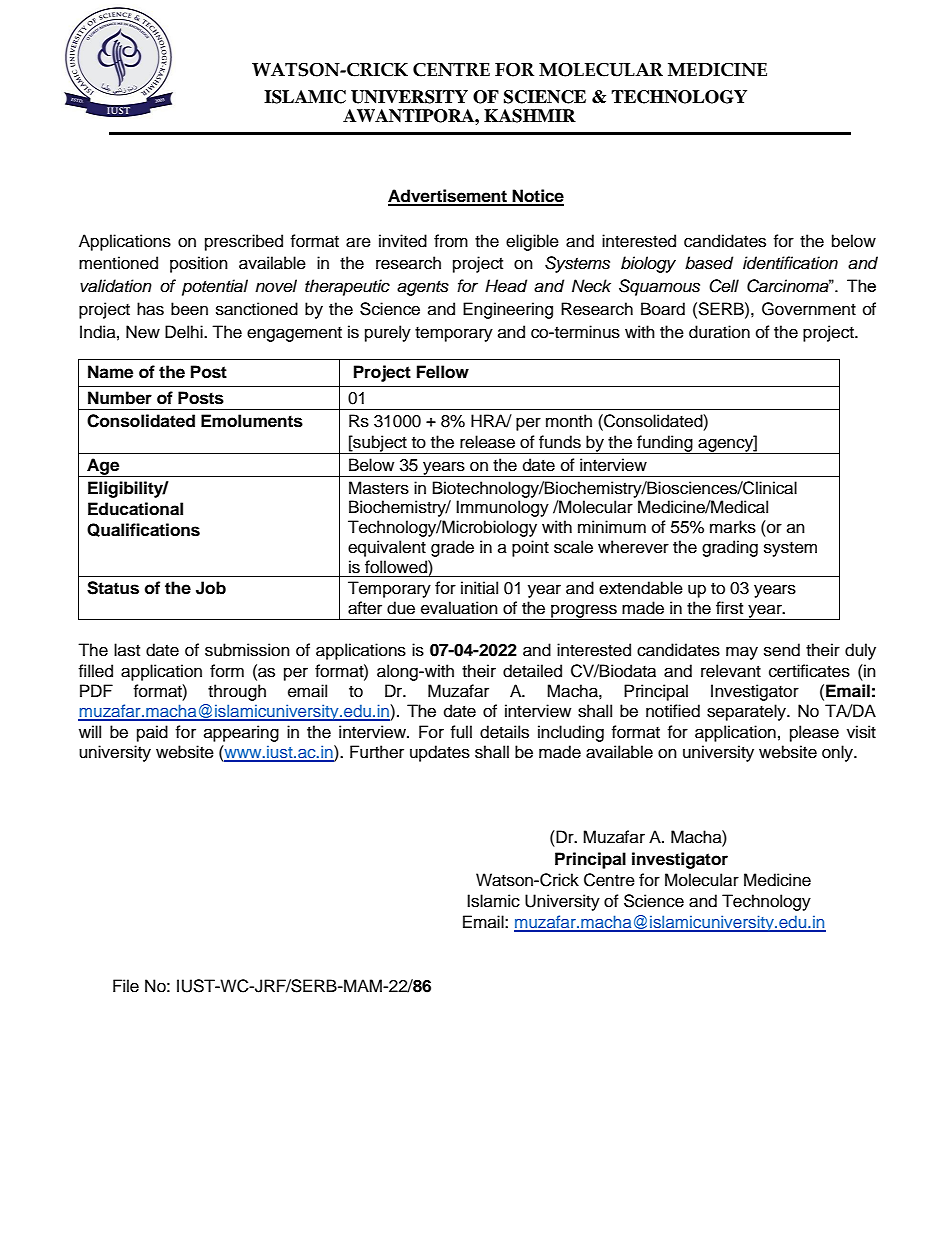  I want to click on release, so click(487, 442).
